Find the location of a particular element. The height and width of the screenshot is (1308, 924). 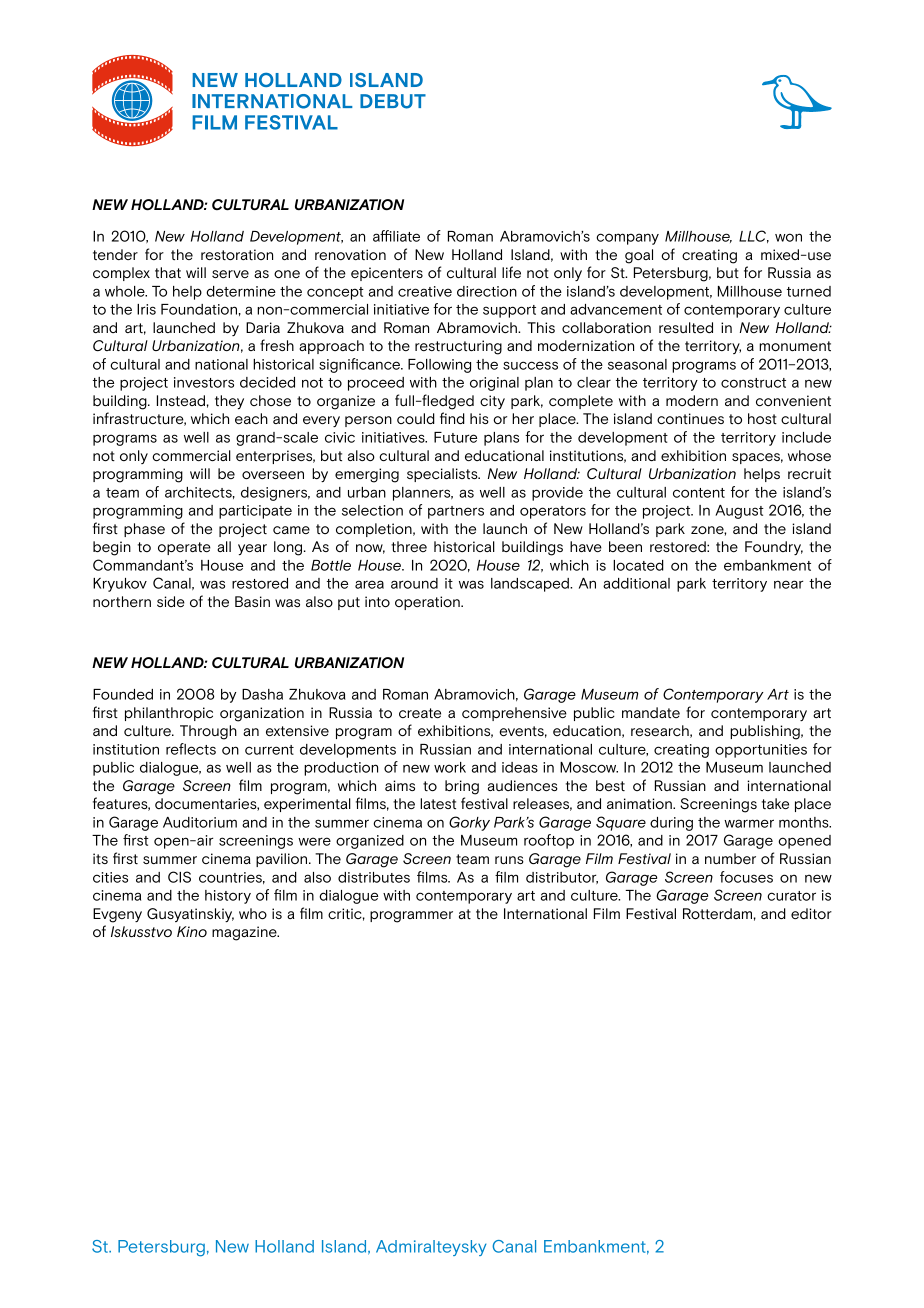

focuses is located at coordinates (746, 877).
